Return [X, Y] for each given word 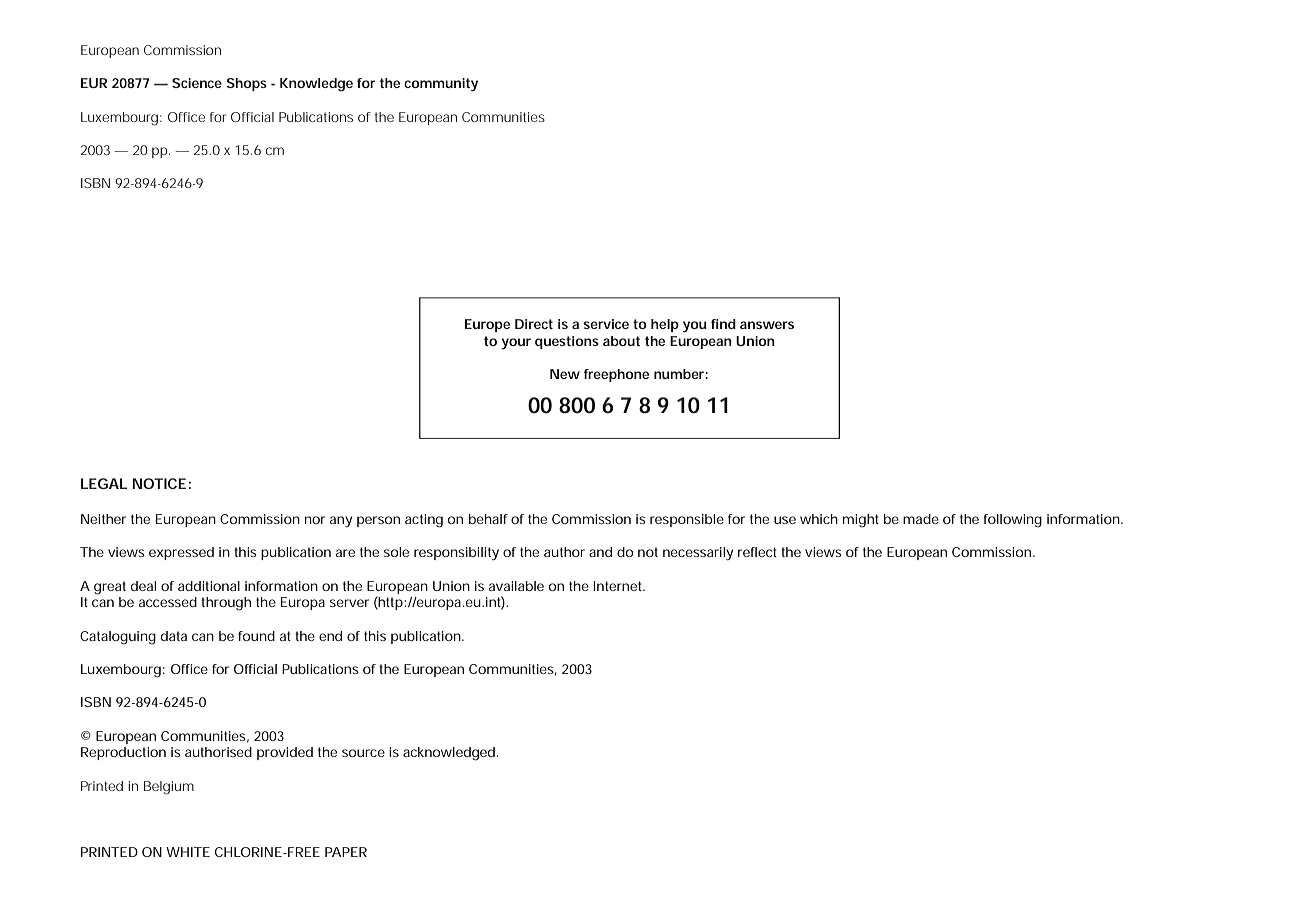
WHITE [188, 852]
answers [767, 325]
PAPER [346, 852]
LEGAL [104, 483]
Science [197, 83]
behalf [488, 519]
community [441, 85]
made [921, 519]
